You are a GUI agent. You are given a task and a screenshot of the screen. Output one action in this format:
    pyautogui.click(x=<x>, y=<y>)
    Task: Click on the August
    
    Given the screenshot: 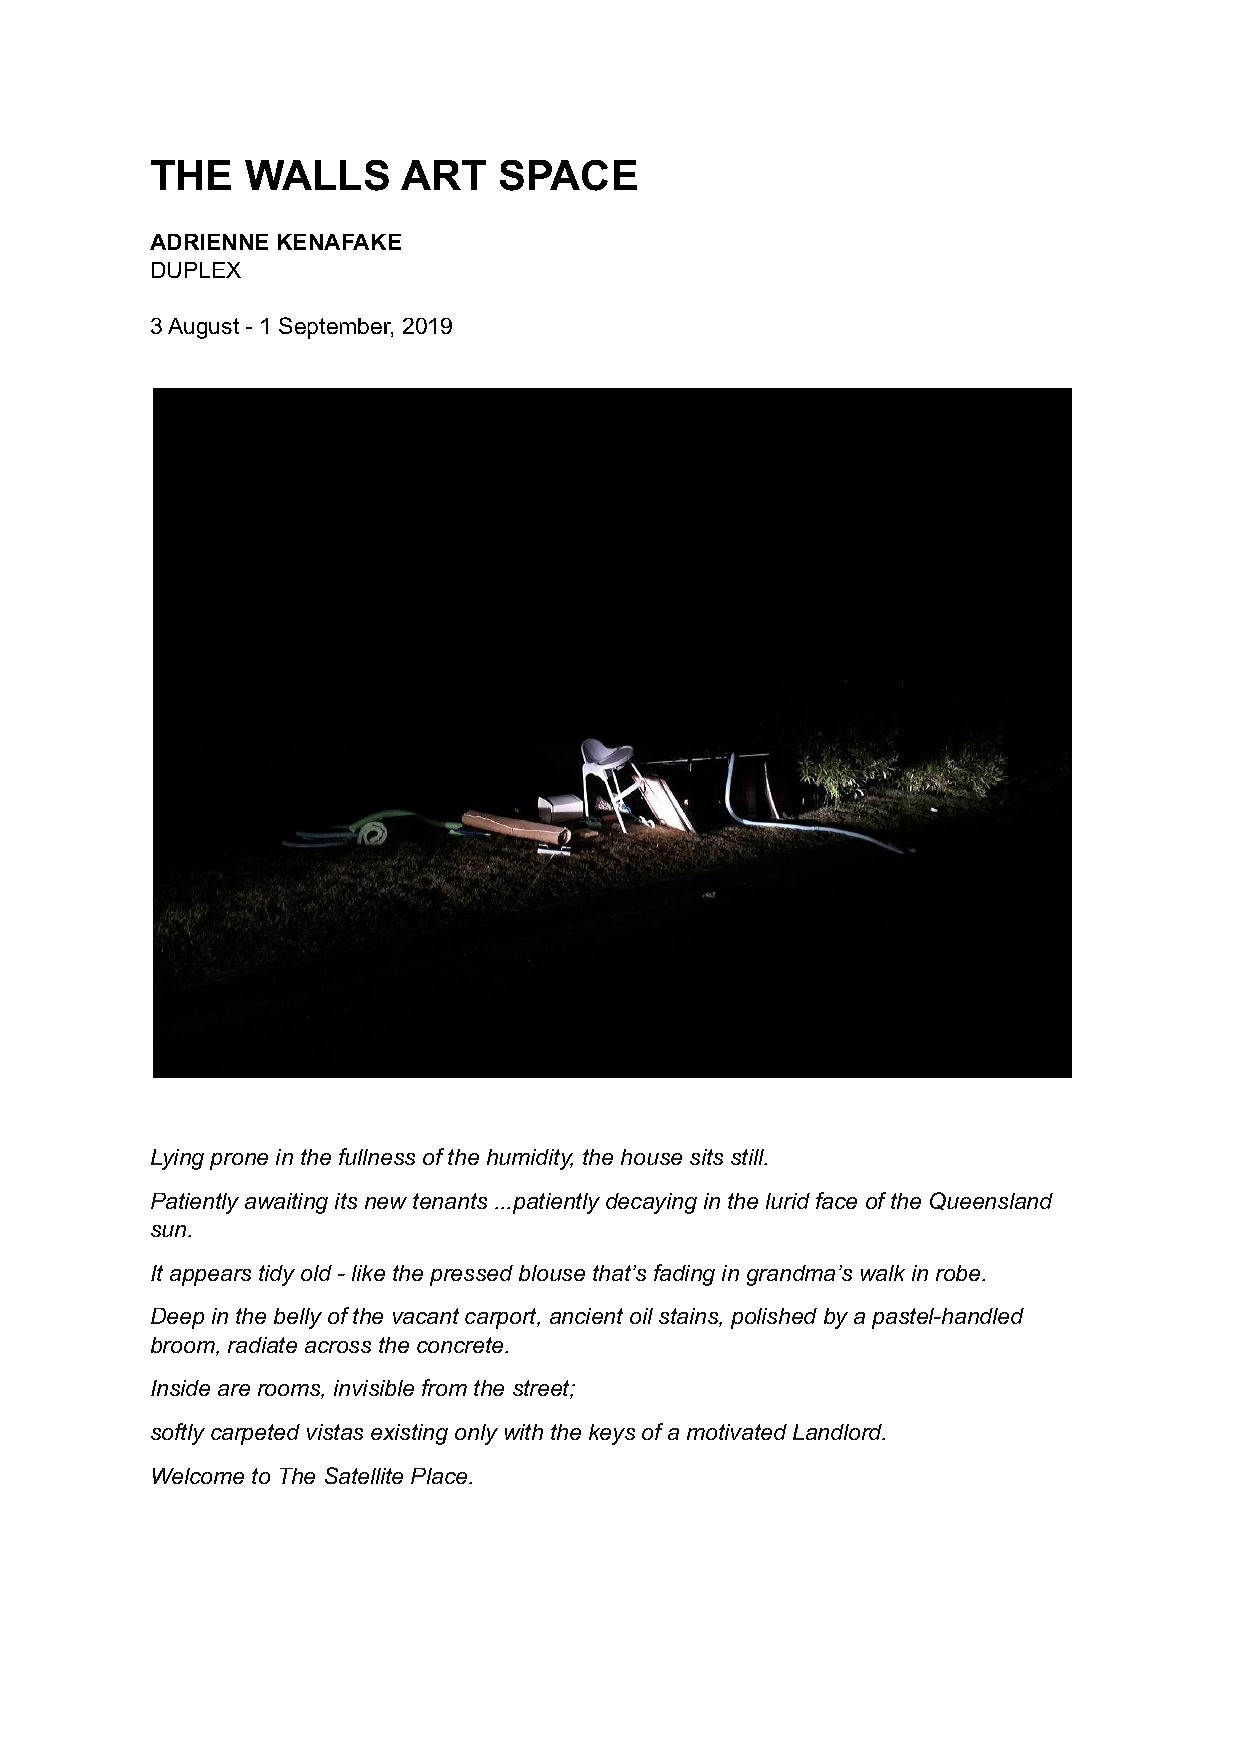 What is the action you would take?
    pyautogui.click(x=203, y=328)
